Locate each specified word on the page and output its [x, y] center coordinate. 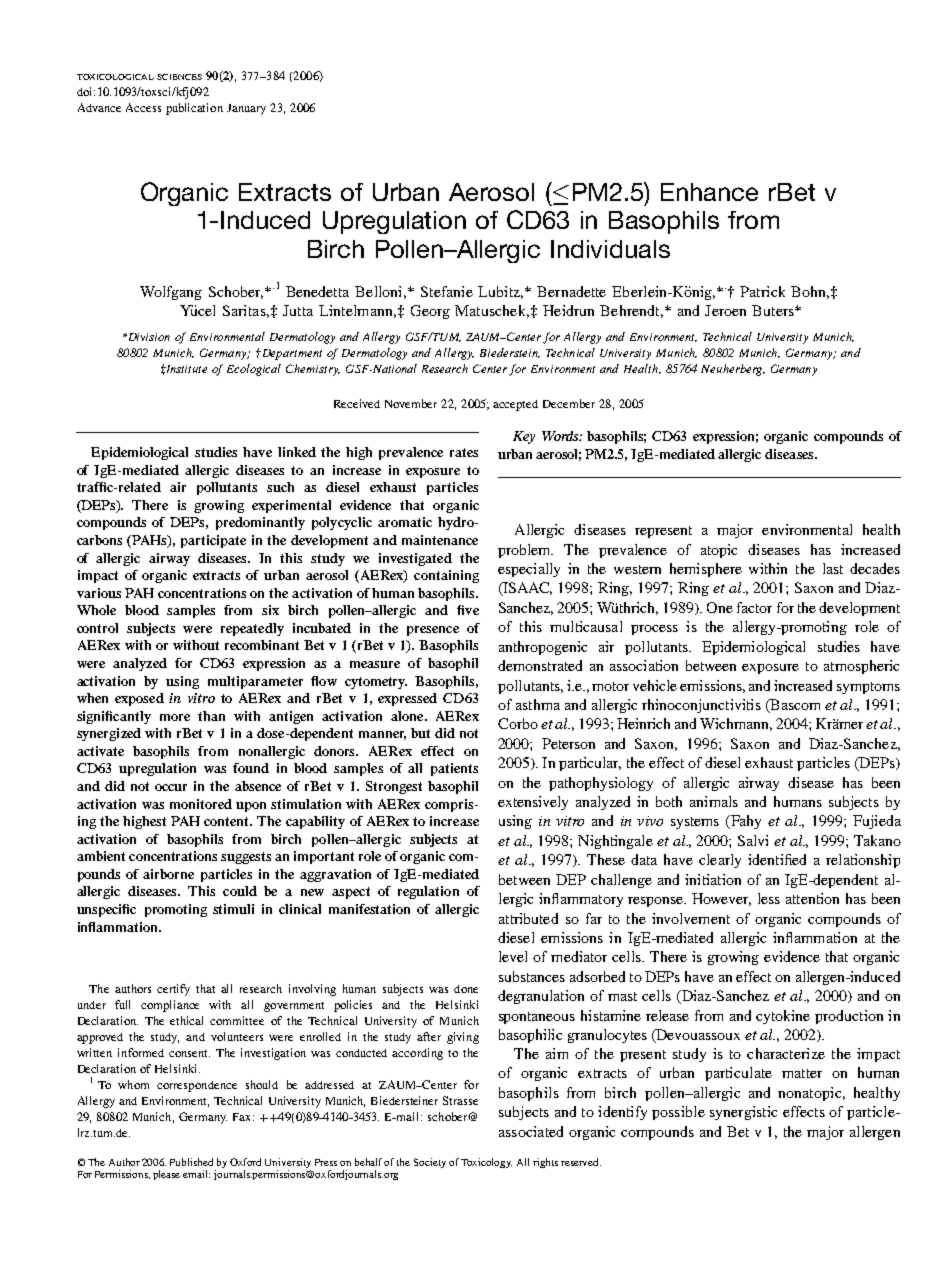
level [513, 956]
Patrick [762, 291]
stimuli [233, 909]
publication [194, 109]
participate [213, 541]
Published [191, 1162]
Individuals [610, 249]
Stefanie [447, 291]
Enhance [709, 192]
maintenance [440, 540]
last [833, 568]
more [175, 717]
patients [454, 769]
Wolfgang [171, 293]
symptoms [868, 688]
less [769, 898]
